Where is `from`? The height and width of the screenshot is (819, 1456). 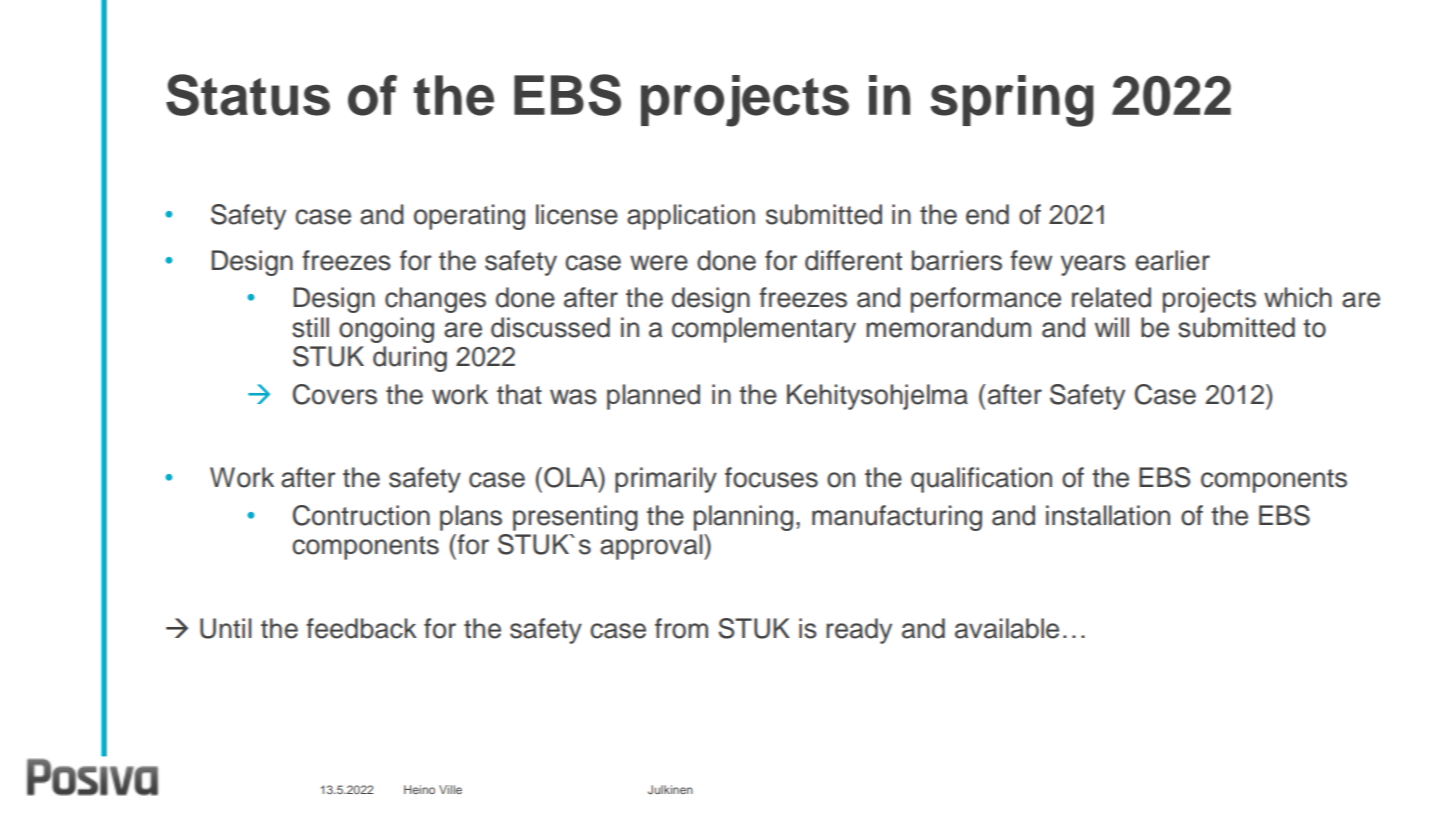
from is located at coordinates (681, 628).
